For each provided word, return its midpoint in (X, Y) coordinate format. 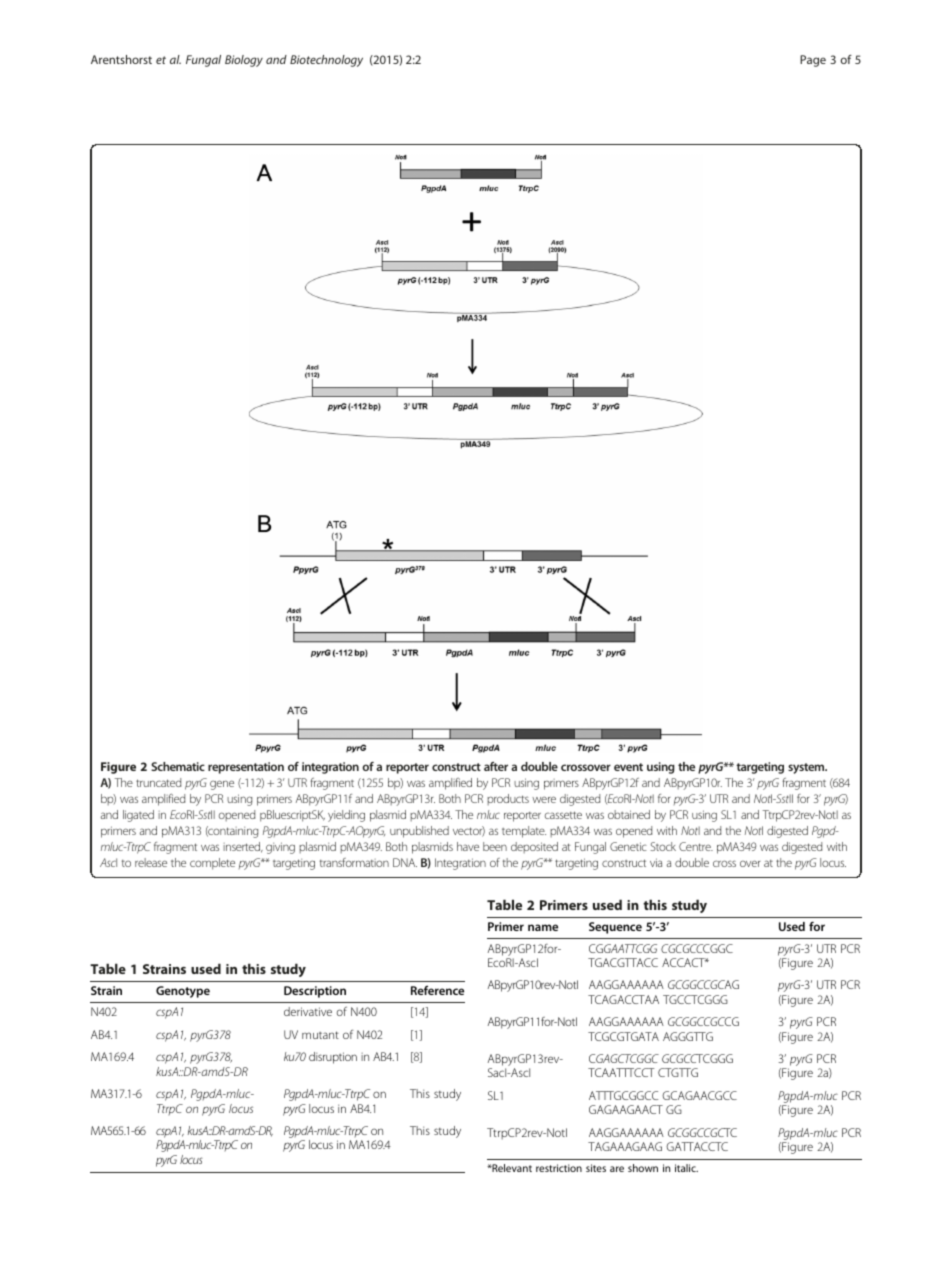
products (508, 799)
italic (686, 1168)
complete (212, 864)
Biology (244, 61)
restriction (559, 1168)
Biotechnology (326, 61)
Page (813, 61)
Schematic (178, 766)
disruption (333, 1058)
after (496, 766)
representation (246, 768)
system (807, 768)
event (628, 767)
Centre (696, 846)
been (495, 846)
